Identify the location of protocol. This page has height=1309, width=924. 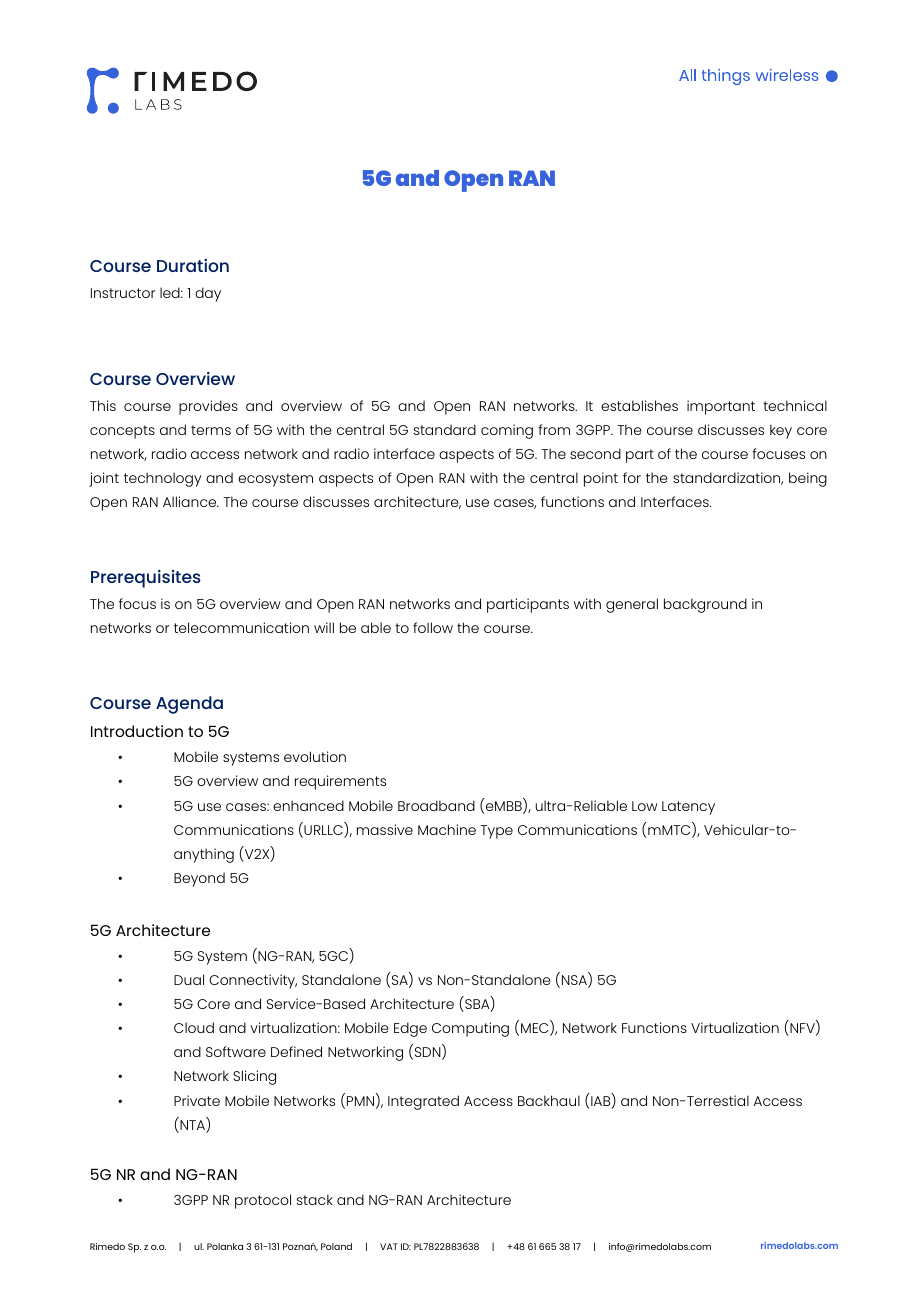
(263, 1201).
